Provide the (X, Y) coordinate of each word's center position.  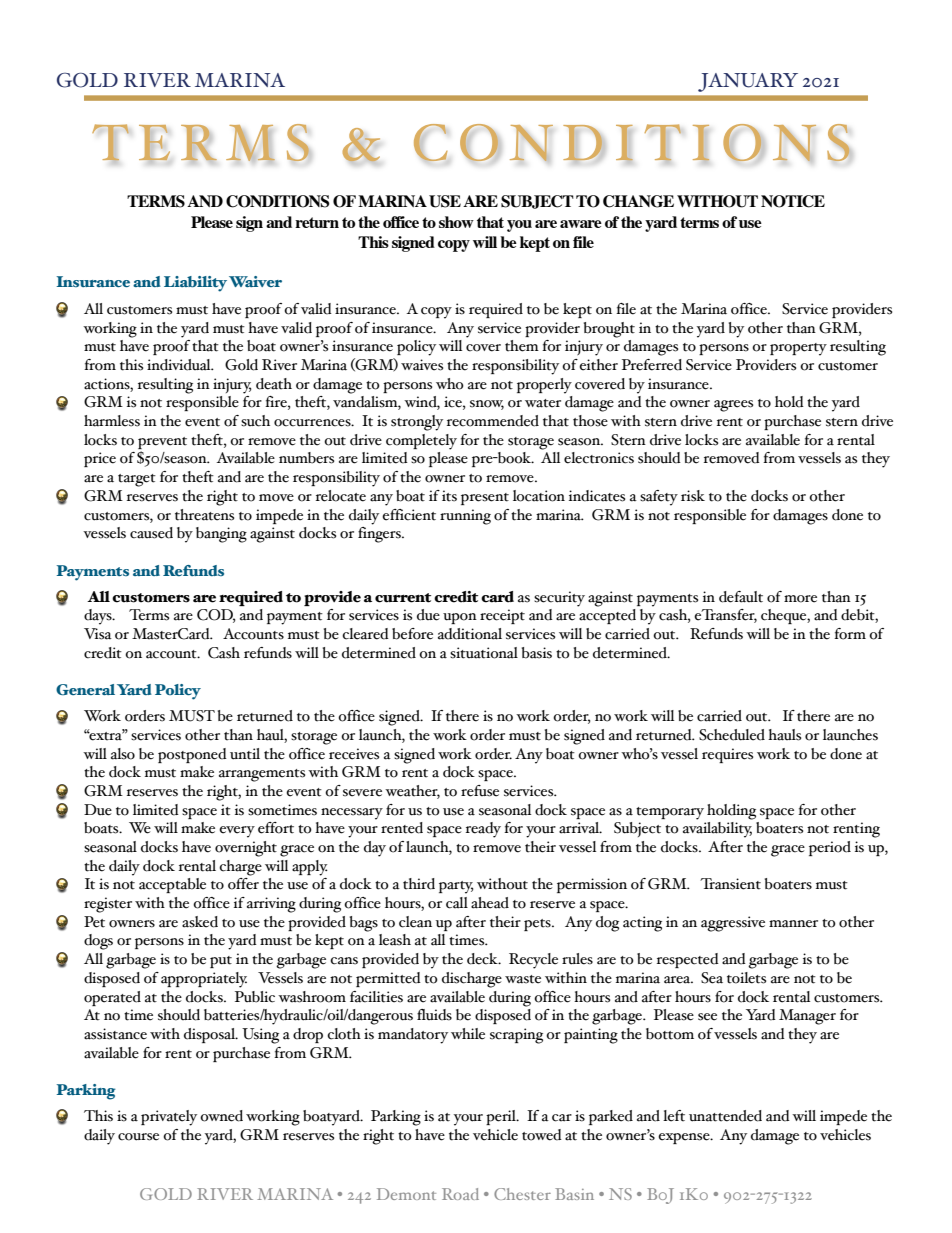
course (138, 1137)
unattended (725, 1116)
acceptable (172, 885)
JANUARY (748, 82)
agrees (733, 406)
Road (460, 1194)
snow (487, 405)
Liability (195, 284)
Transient (730, 884)
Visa (98, 634)
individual (180, 365)
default (741, 597)
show (456, 222)
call (457, 903)
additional (470, 634)
